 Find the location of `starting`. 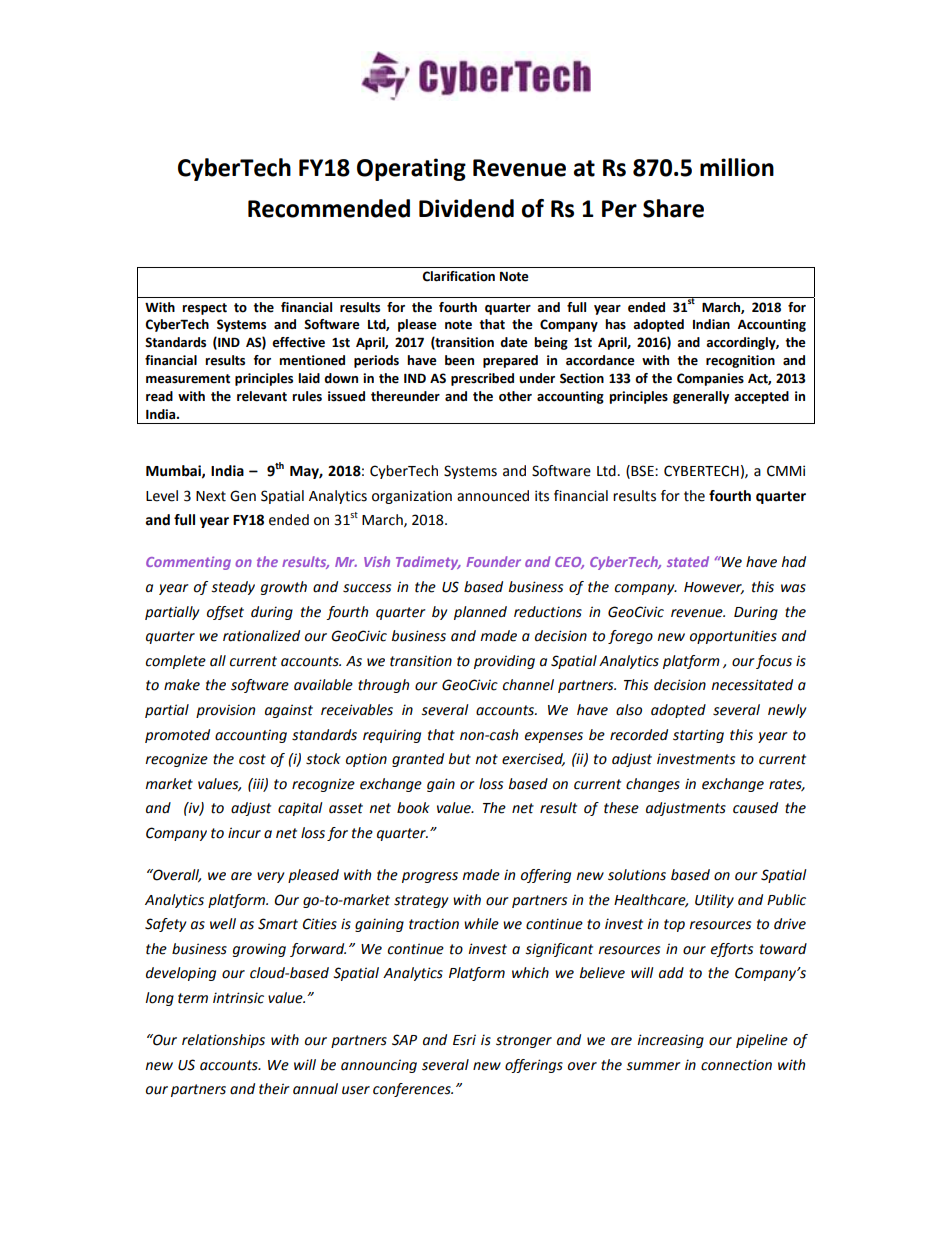

starting is located at coordinates (698, 736).
